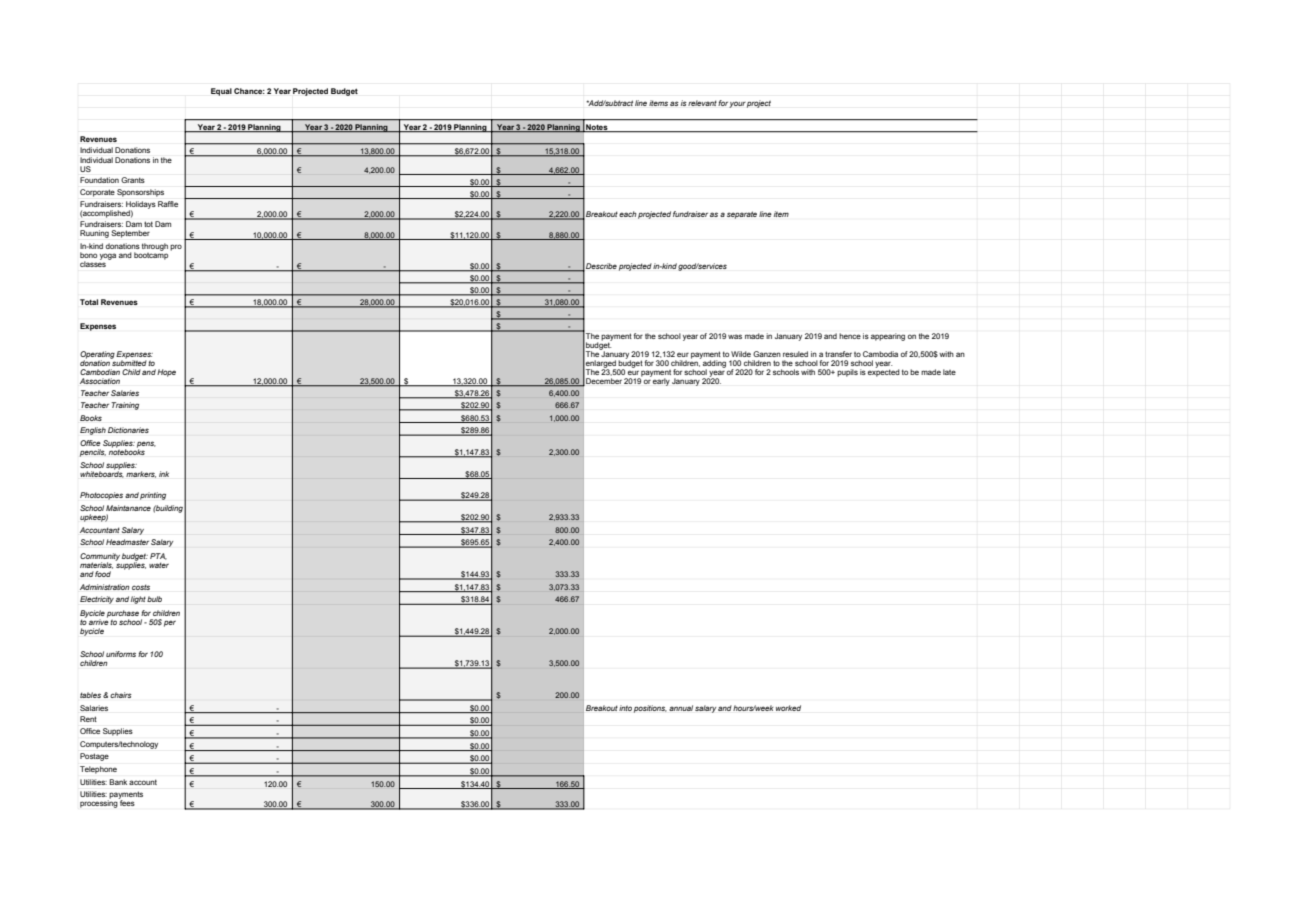 Image resolution: width=1308 pixels, height=924 pixels. What do you see at coordinates (221, 92) in the page?
I see `Equal` at bounding box center [221, 92].
